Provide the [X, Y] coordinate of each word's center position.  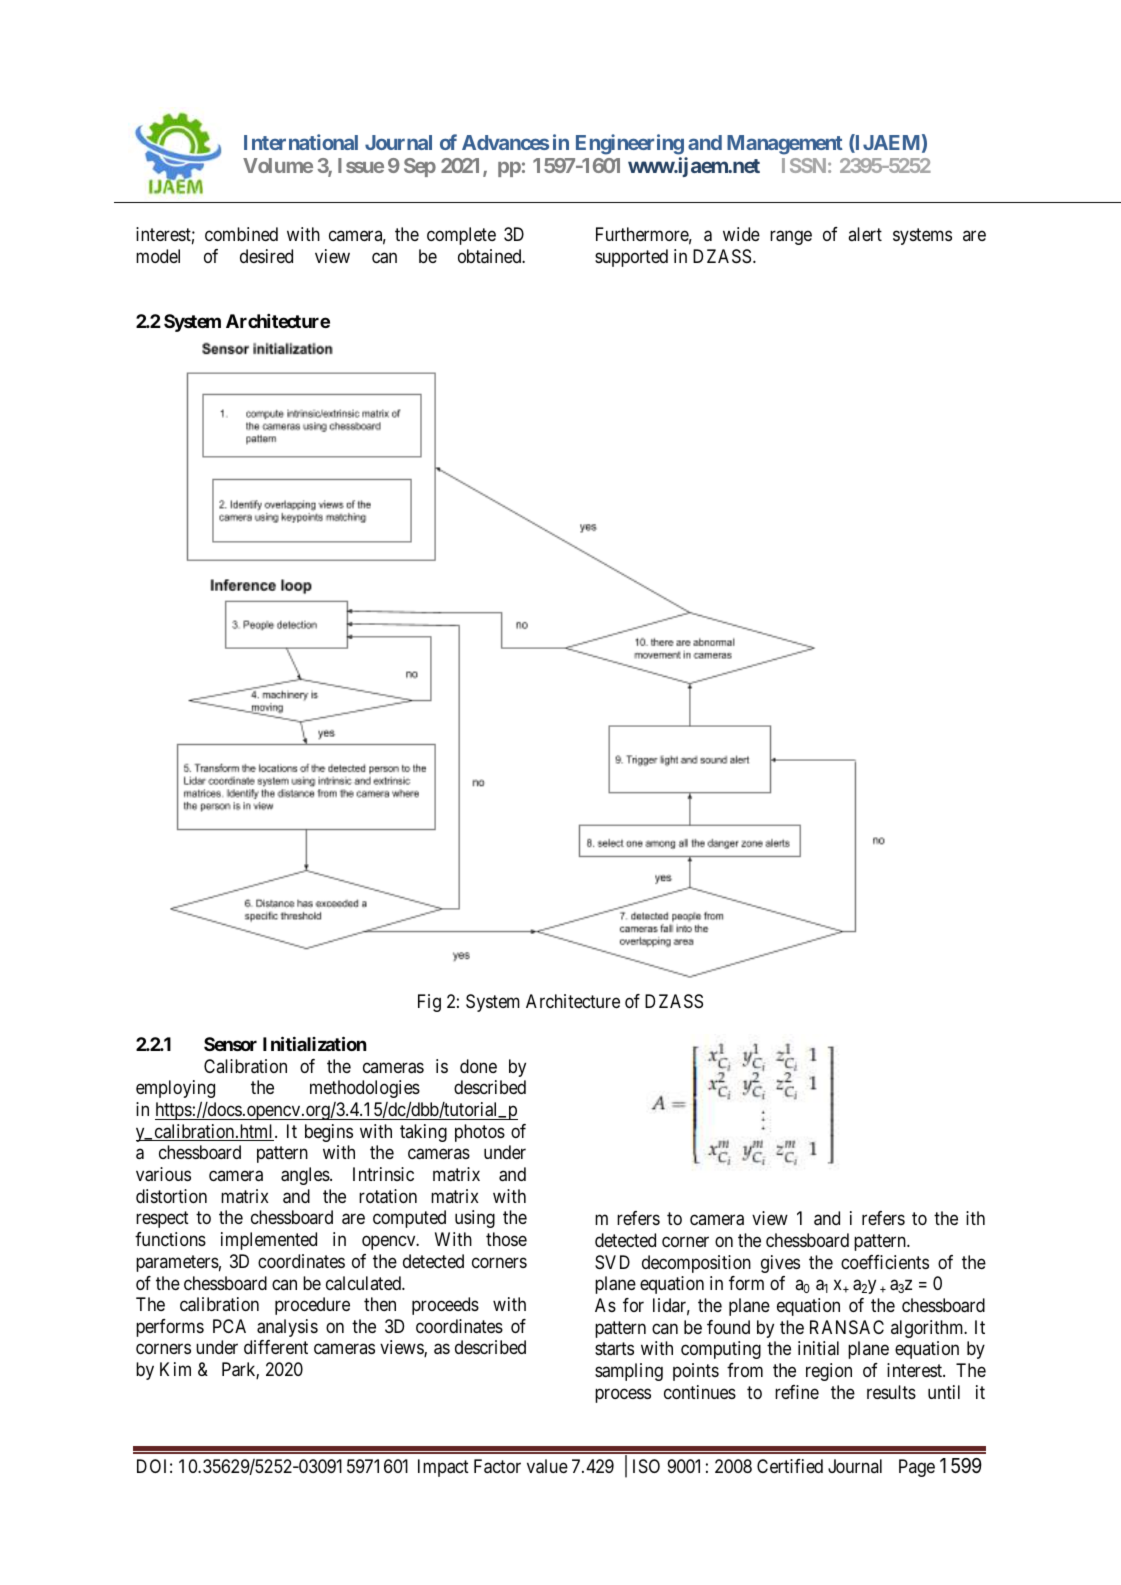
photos [480, 1133]
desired [266, 256]
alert [865, 234]
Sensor [230, 1044]
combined [241, 234]
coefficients [885, 1262]
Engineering [630, 144]
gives [780, 1264]
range [791, 238]
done [478, 1066]
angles [305, 1176]
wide [741, 234]
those [506, 1239]
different [276, 1347]
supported [631, 258]
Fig [429, 1003]
